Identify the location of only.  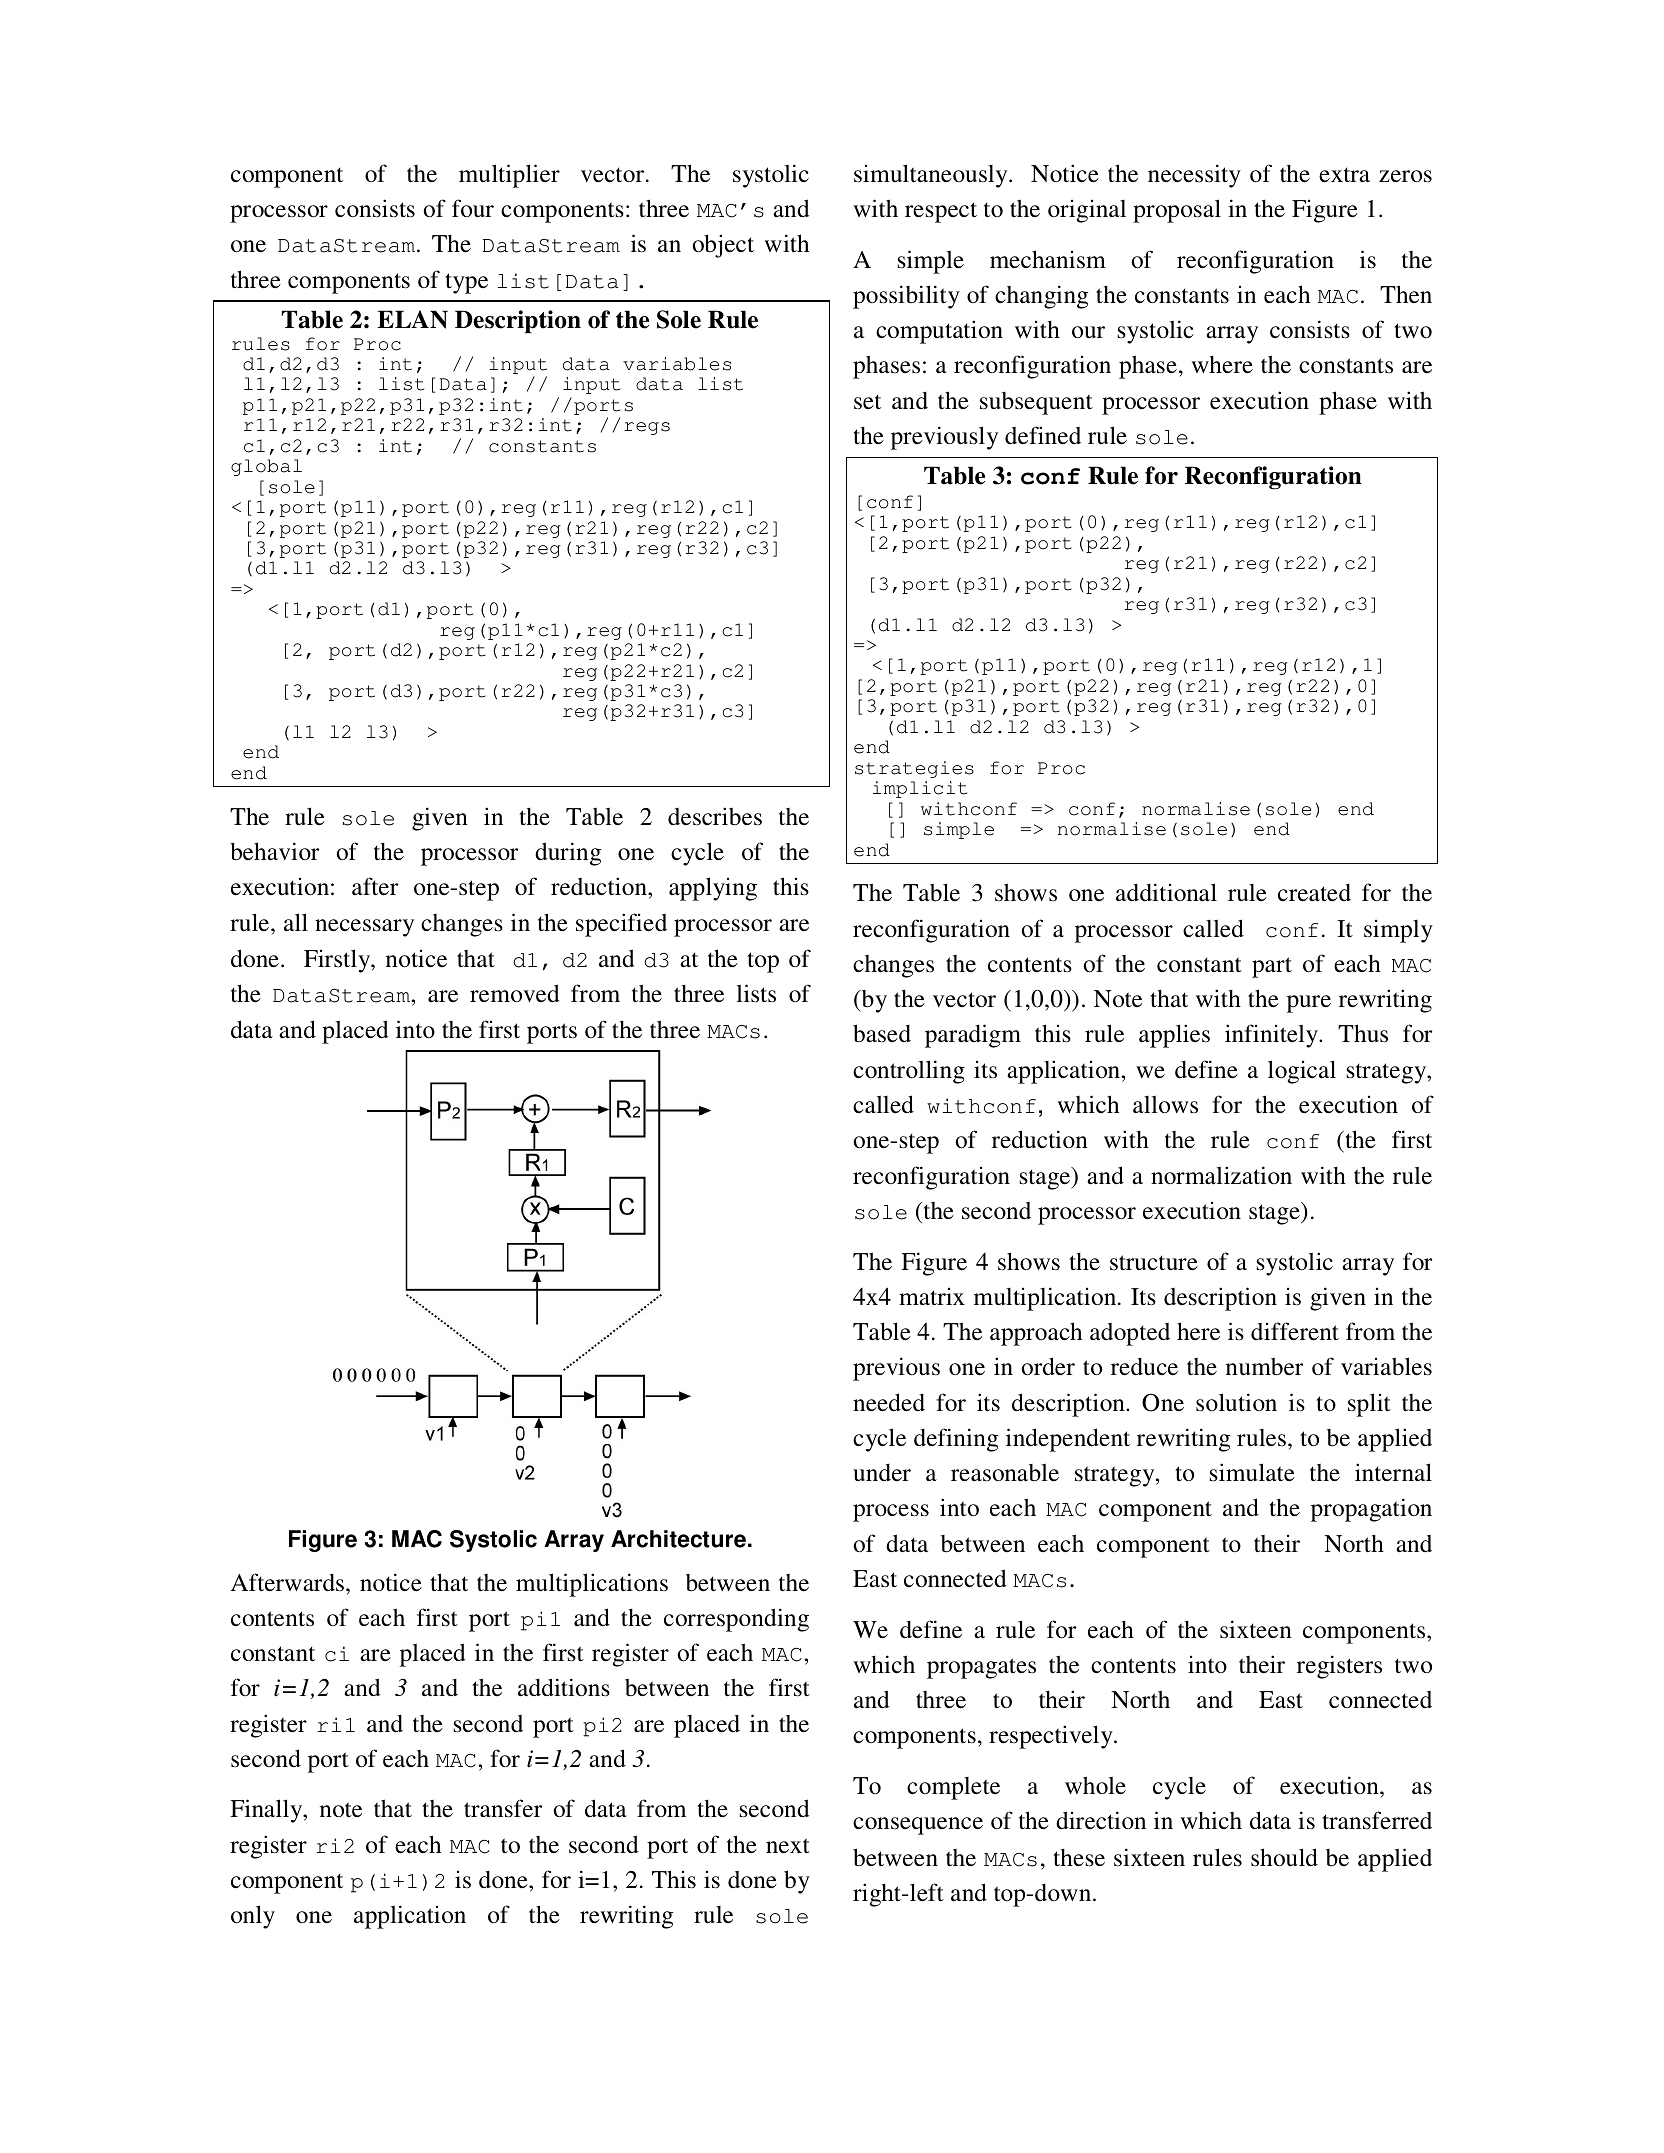
(253, 1917).
